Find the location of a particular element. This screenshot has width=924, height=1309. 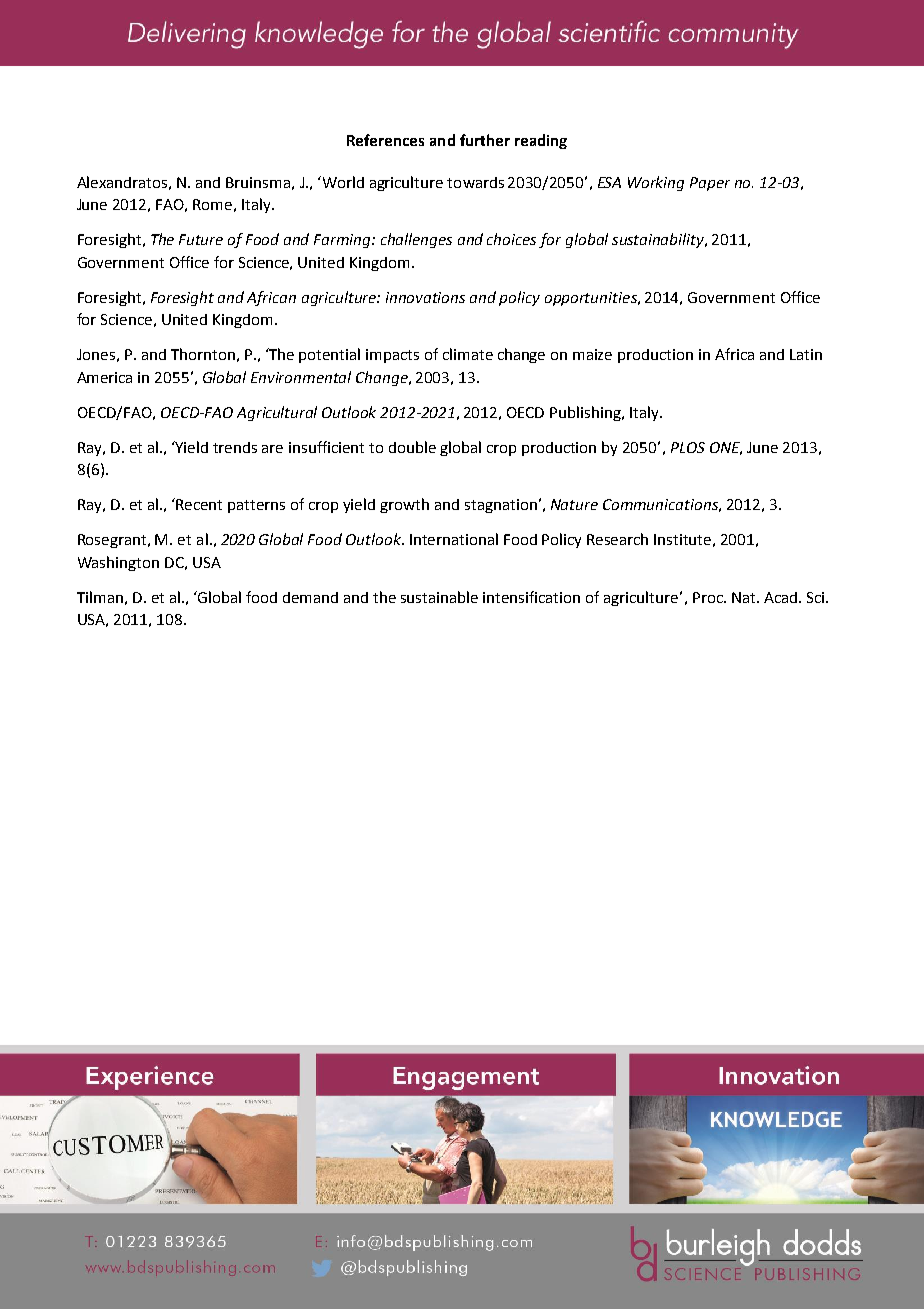

further is located at coordinates (485, 140).
